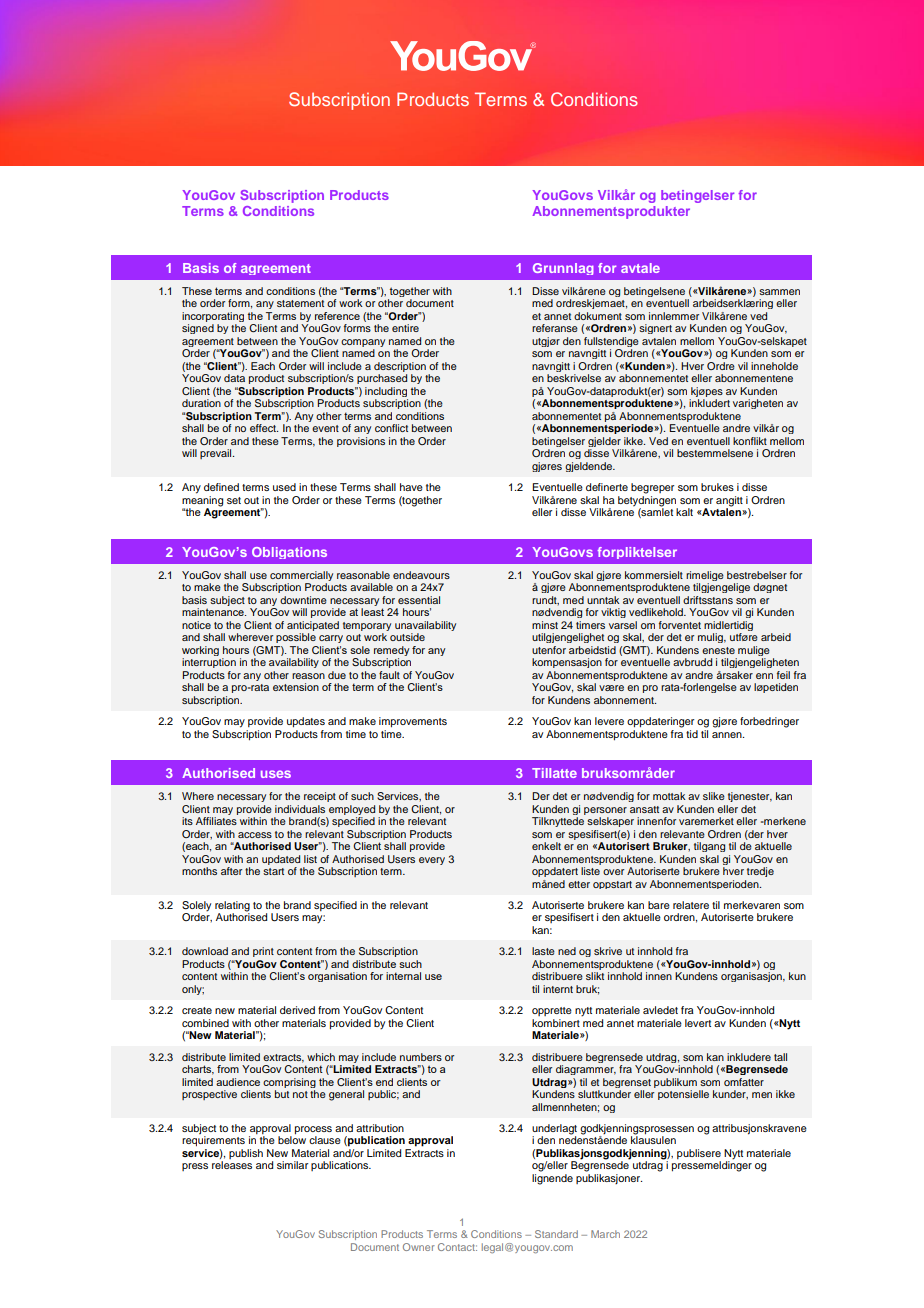 The width and height of the screenshot is (924, 1308). What do you see at coordinates (556, 1234) in the screenshot?
I see `Standard` at bounding box center [556, 1234].
